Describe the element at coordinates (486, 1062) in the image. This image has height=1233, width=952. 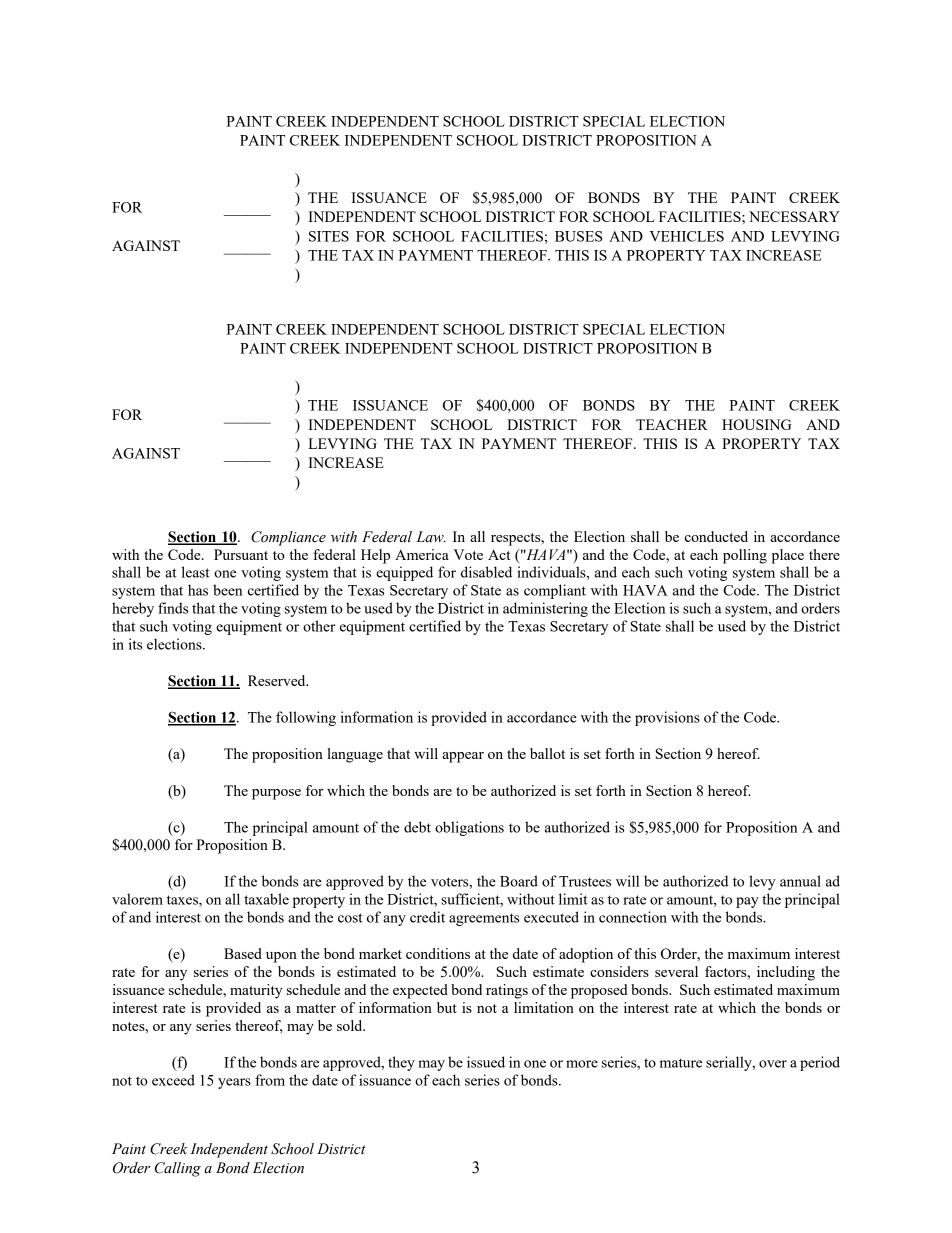
I see `issued` at that location.
